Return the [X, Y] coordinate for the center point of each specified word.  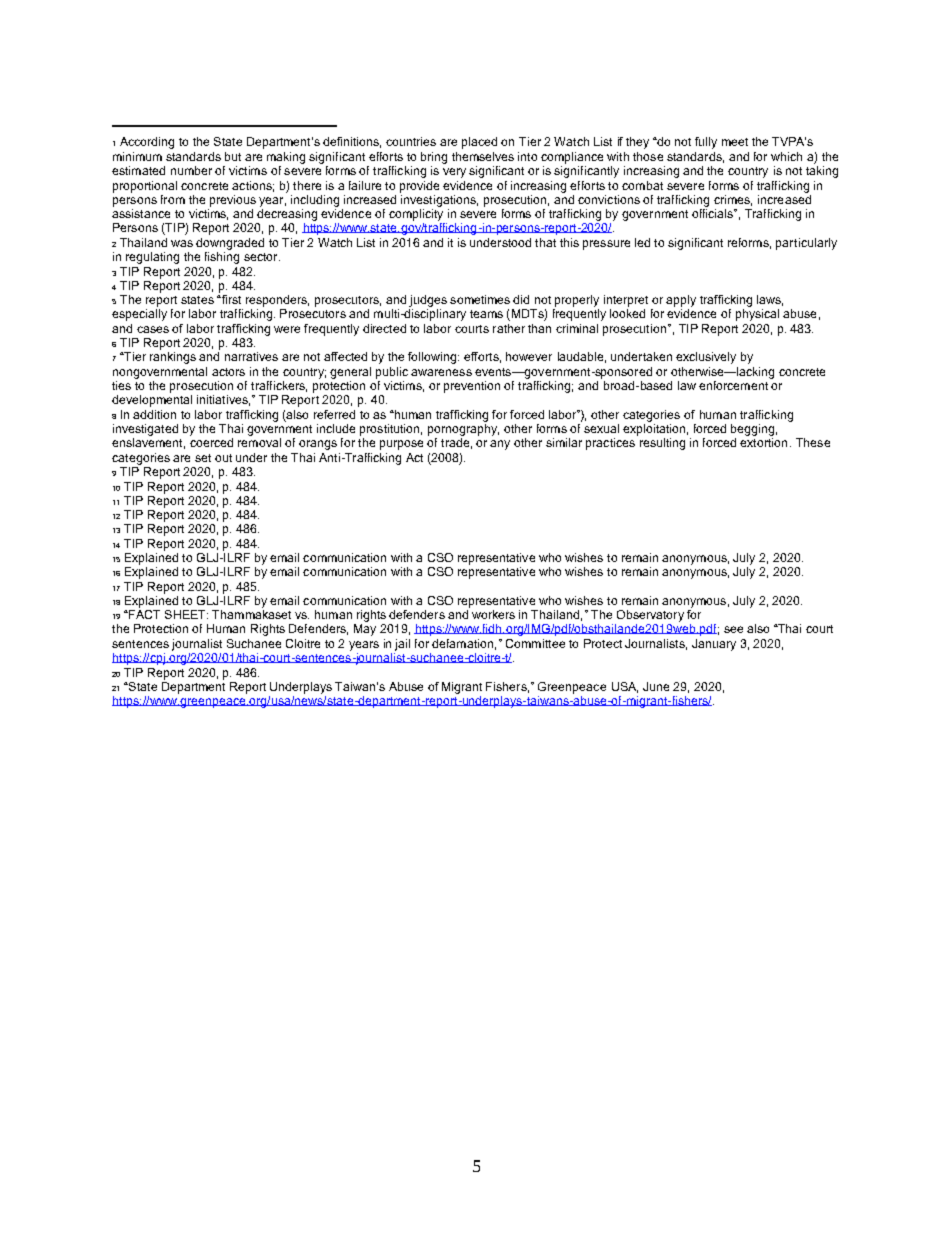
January [714, 645]
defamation [462, 643]
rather [509, 328]
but [233, 156]
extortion [763, 442]
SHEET [186, 614]
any [500, 445]
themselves [483, 156]
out [223, 458]
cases [153, 329]
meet [735, 142]
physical [757, 315]
